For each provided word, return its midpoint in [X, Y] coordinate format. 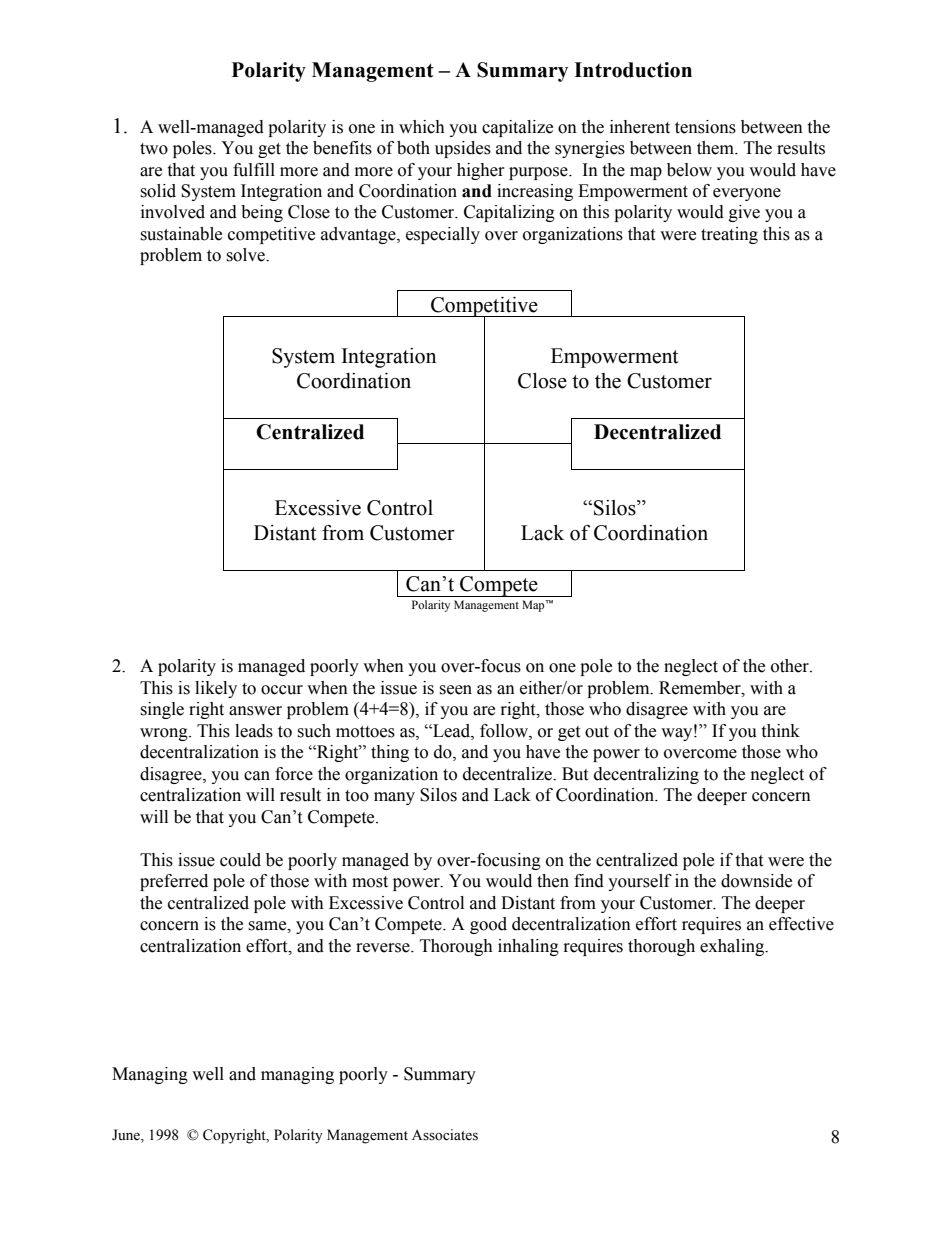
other [791, 666]
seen [455, 690]
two [154, 149]
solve [246, 255]
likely [216, 689]
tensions [705, 127]
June [127, 1136]
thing [390, 753]
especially [443, 235]
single [162, 710]
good [488, 925]
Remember [701, 688]
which [422, 127]
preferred [174, 882]
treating [729, 235]
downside [756, 881]
